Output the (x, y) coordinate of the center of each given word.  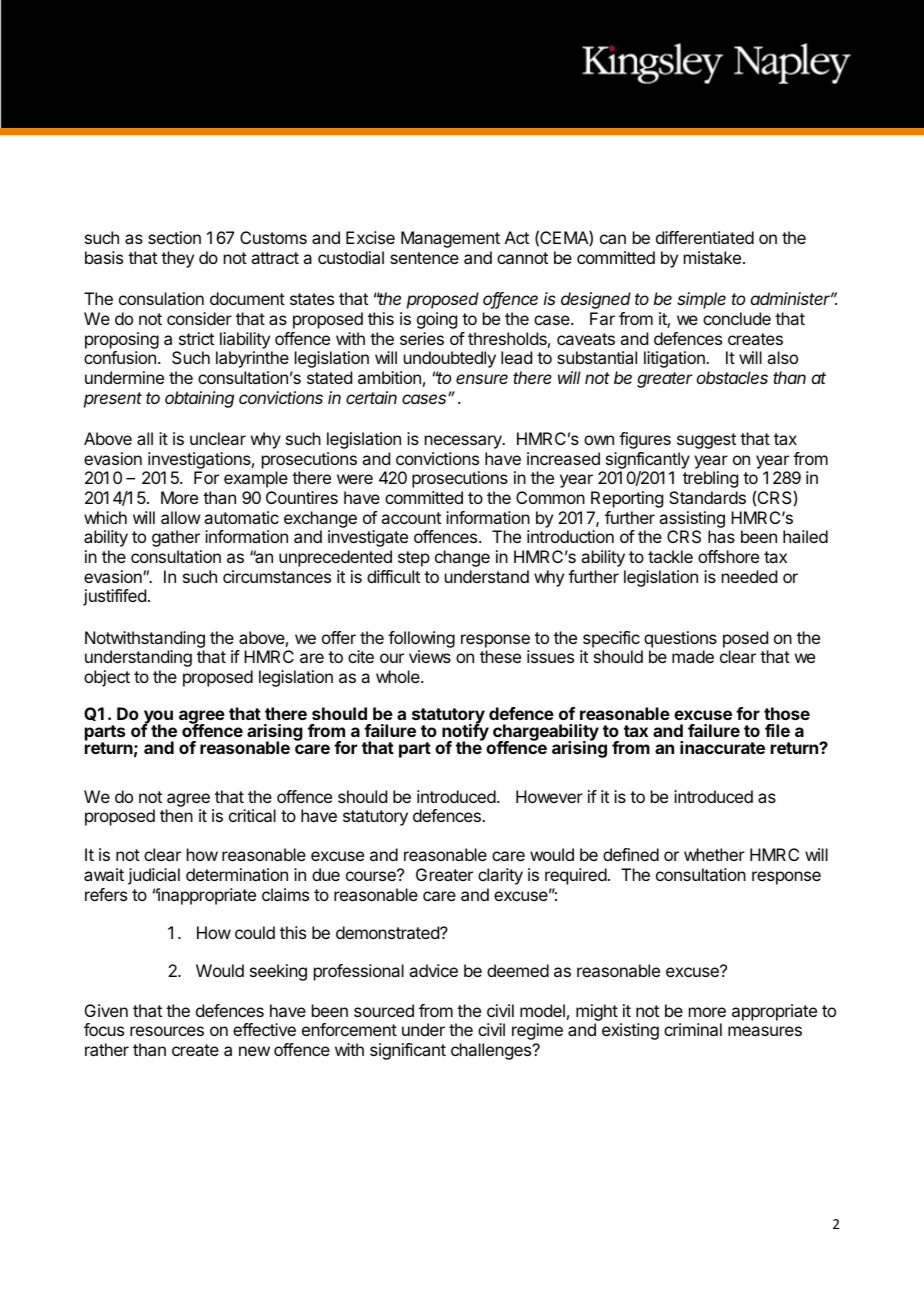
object (107, 678)
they (177, 259)
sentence (424, 258)
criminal (693, 1029)
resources (167, 1031)
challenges (492, 1051)
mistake (714, 257)
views (430, 656)
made (693, 656)
